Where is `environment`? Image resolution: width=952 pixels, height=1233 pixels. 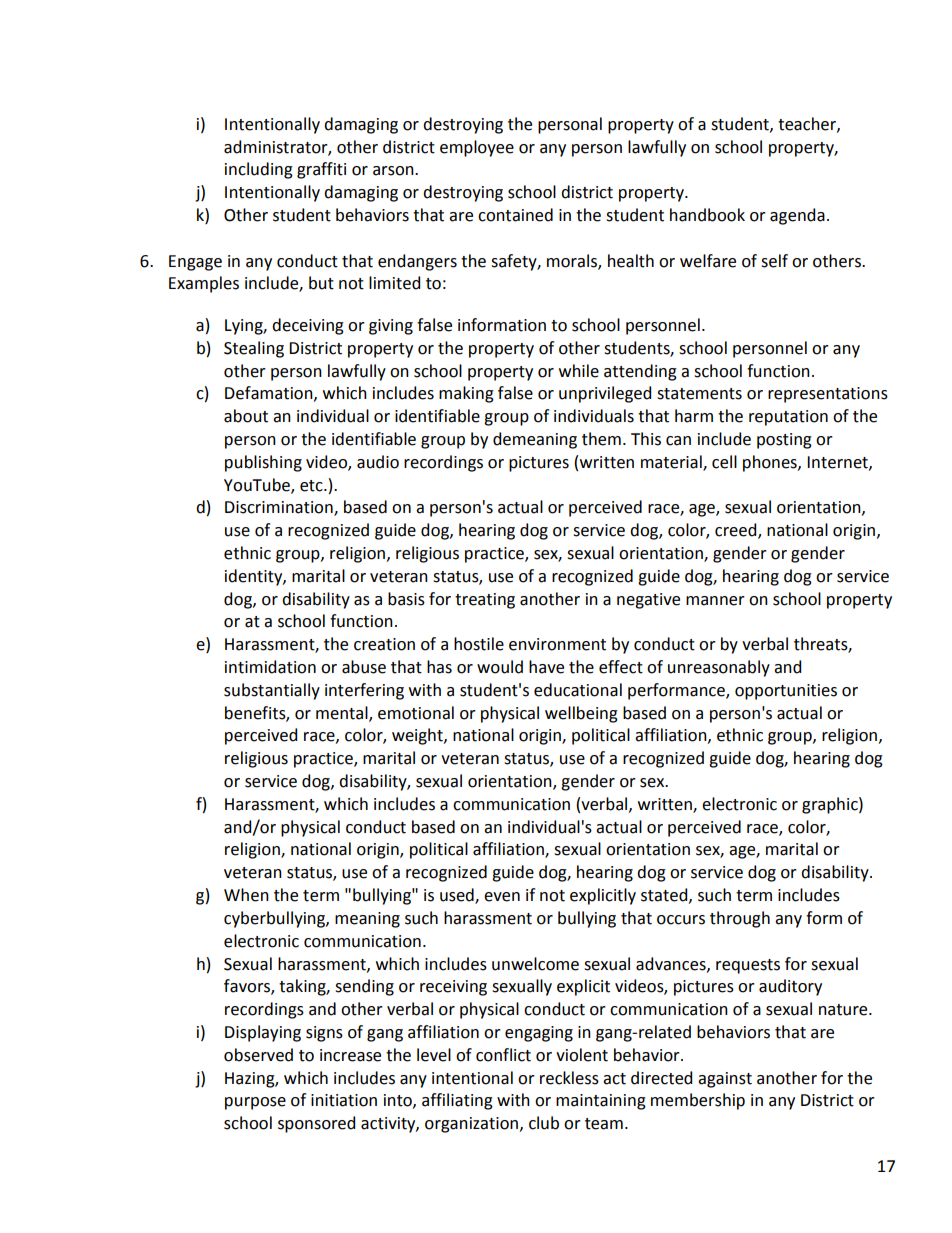 environment is located at coordinates (557, 644).
